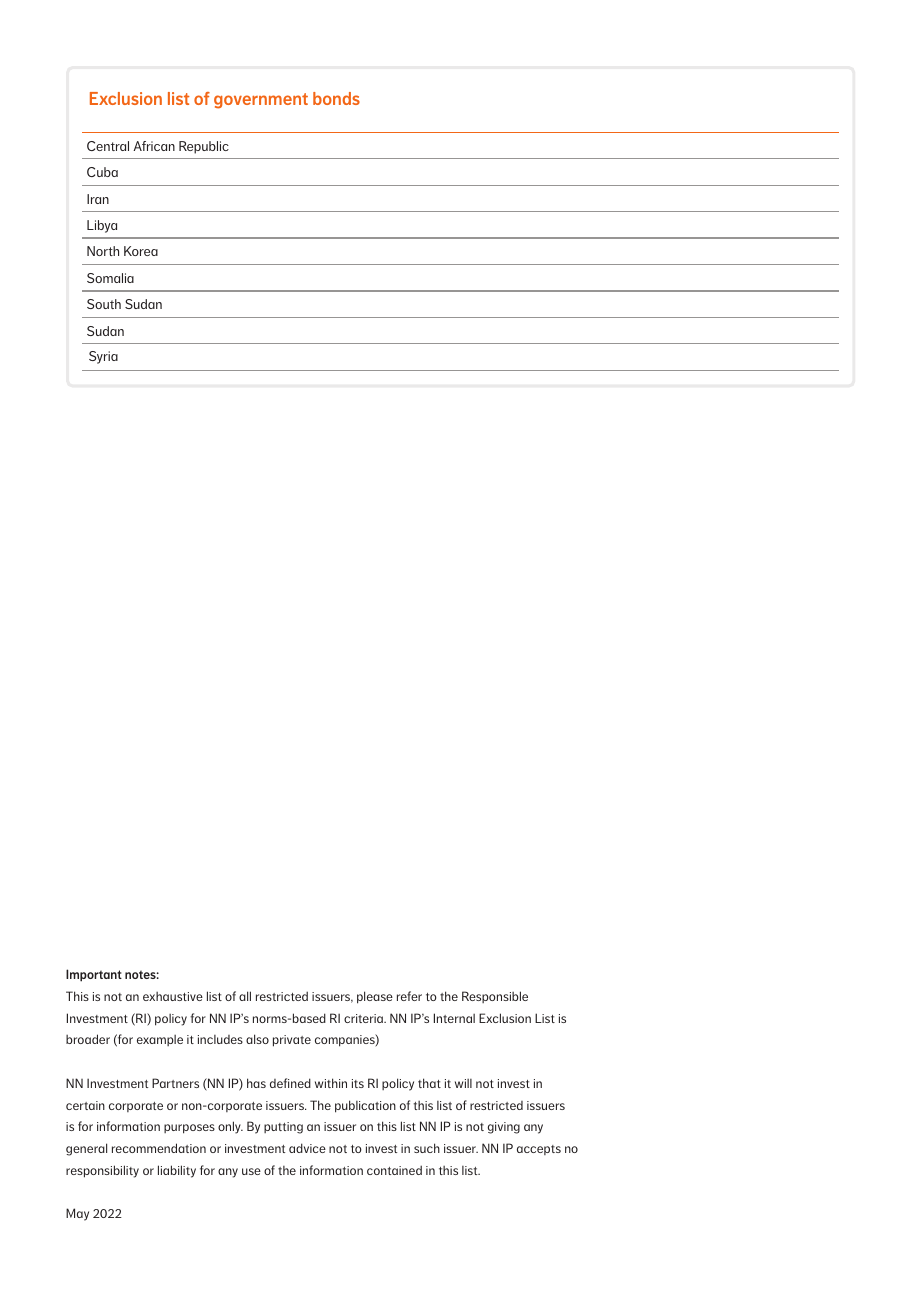 Image resolution: width=924 pixels, height=1308 pixels. What do you see at coordinates (102, 1171) in the page?
I see `responsibility` at bounding box center [102, 1171].
